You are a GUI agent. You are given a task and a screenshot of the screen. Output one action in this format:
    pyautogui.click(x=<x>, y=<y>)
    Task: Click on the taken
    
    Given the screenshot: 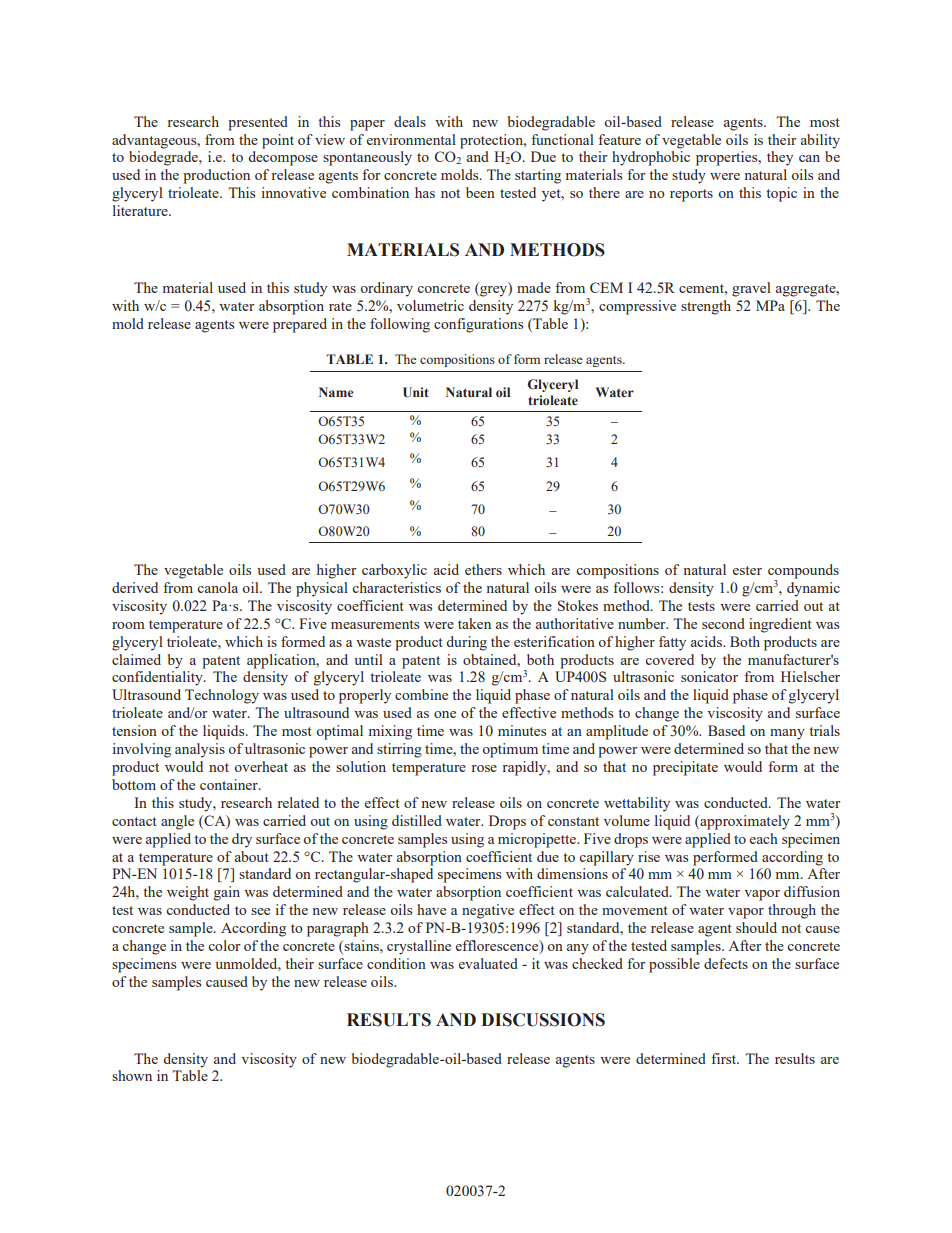 What is the action you would take?
    pyautogui.click(x=474, y=623)
